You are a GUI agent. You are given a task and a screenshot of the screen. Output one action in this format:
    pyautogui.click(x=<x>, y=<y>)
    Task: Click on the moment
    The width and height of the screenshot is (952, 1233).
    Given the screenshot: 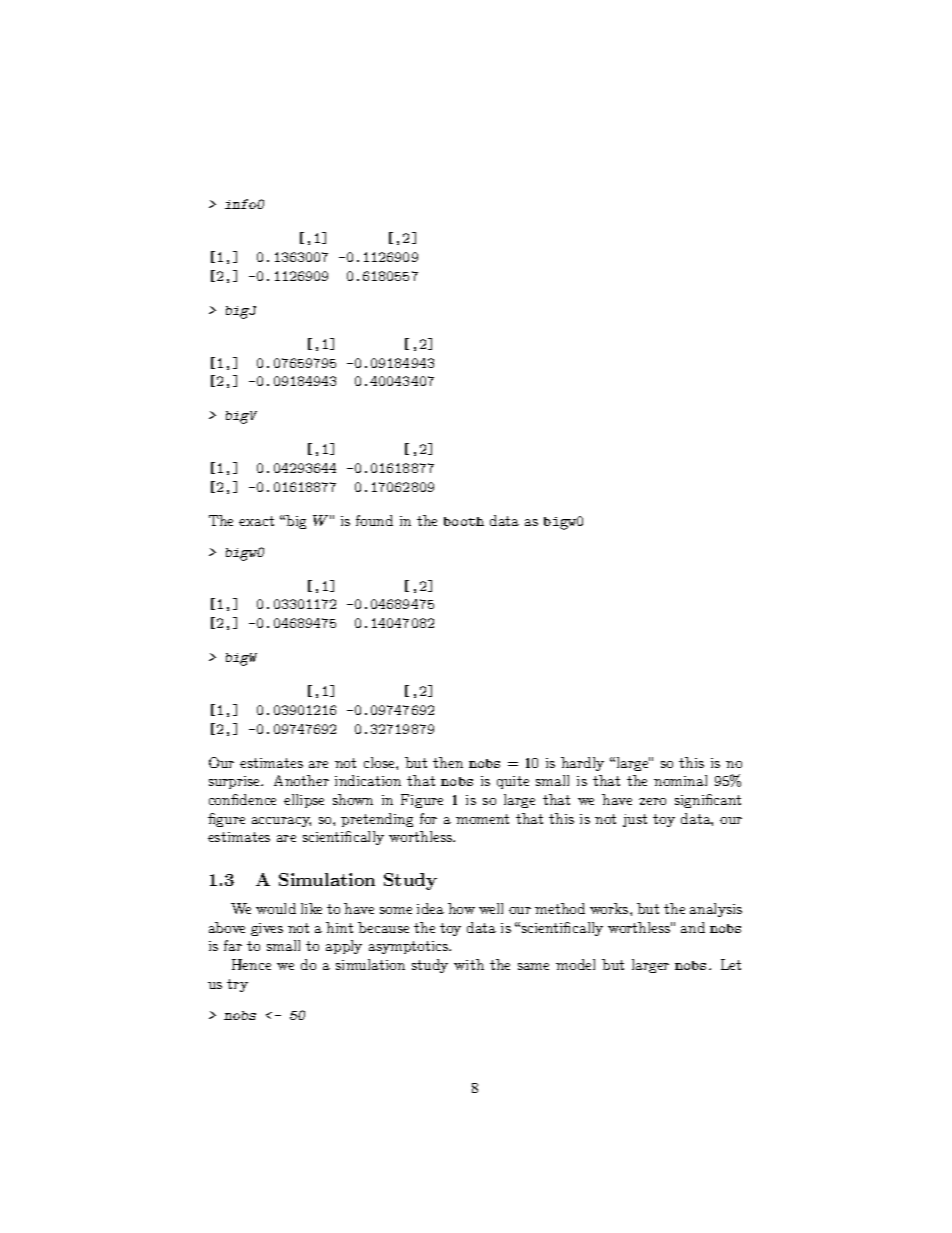 What is the action you would take?
    pyautogui.click(x=482, y=819)
